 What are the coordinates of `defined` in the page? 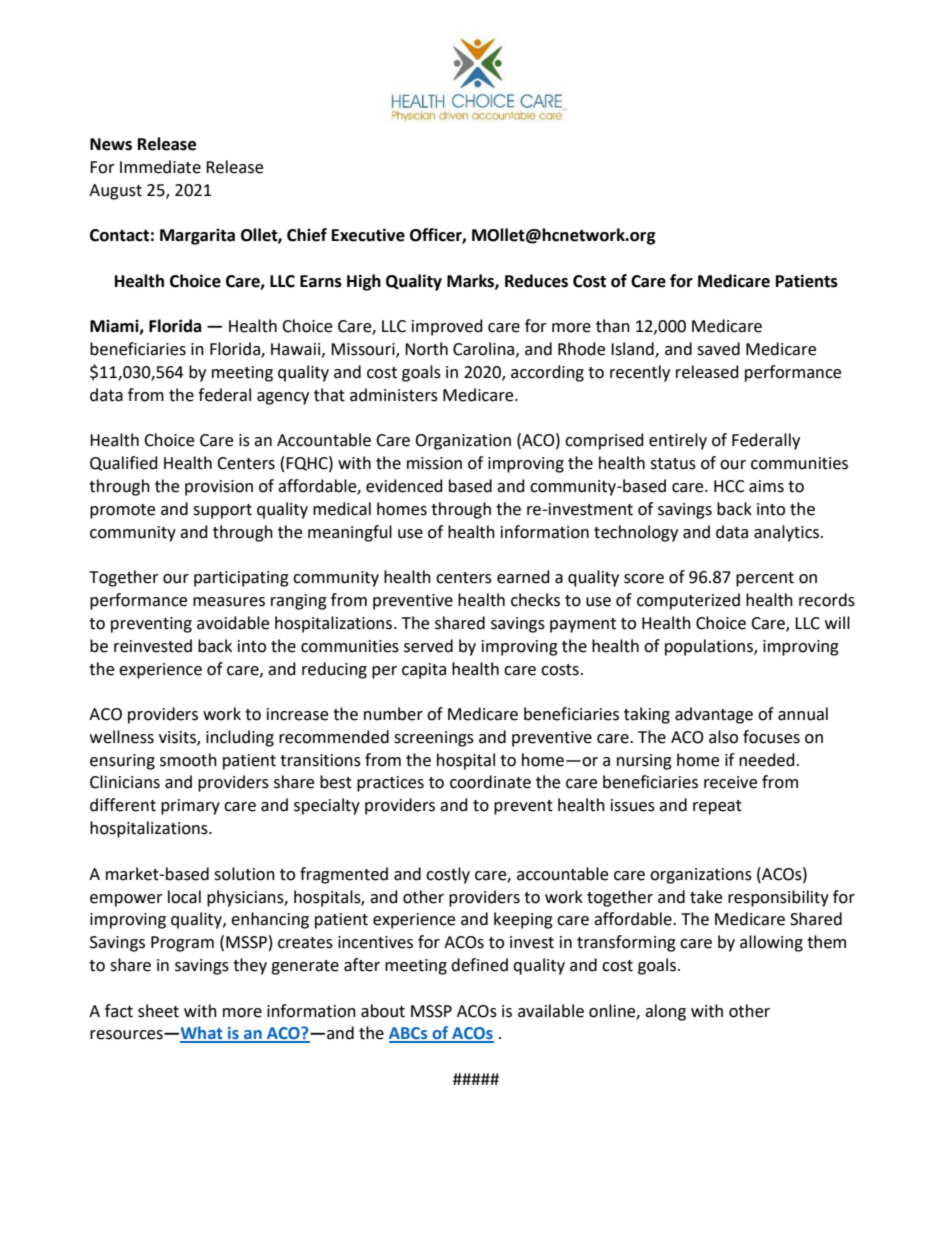 It's located at (479, 965).
